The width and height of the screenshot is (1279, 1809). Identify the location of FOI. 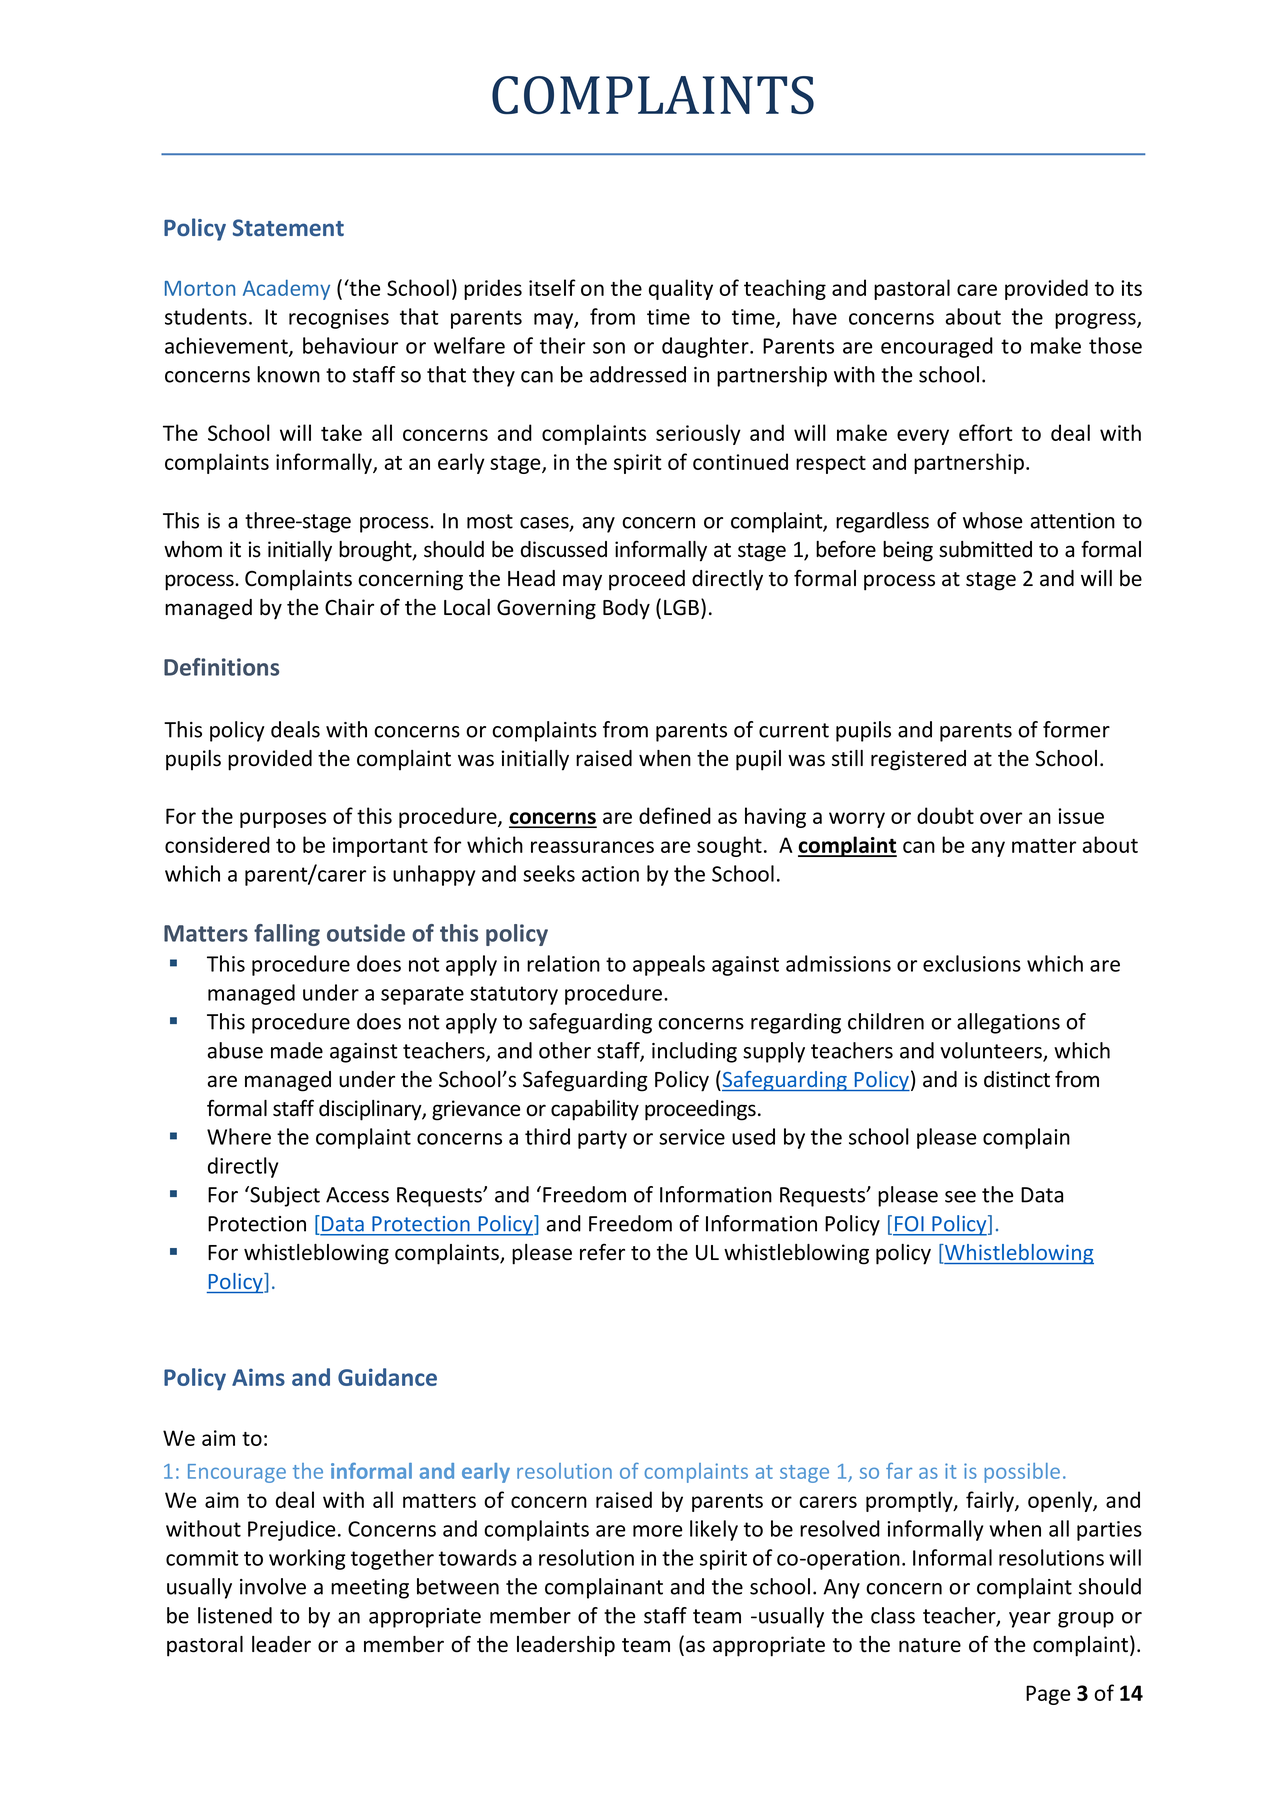
(909, 1223).
